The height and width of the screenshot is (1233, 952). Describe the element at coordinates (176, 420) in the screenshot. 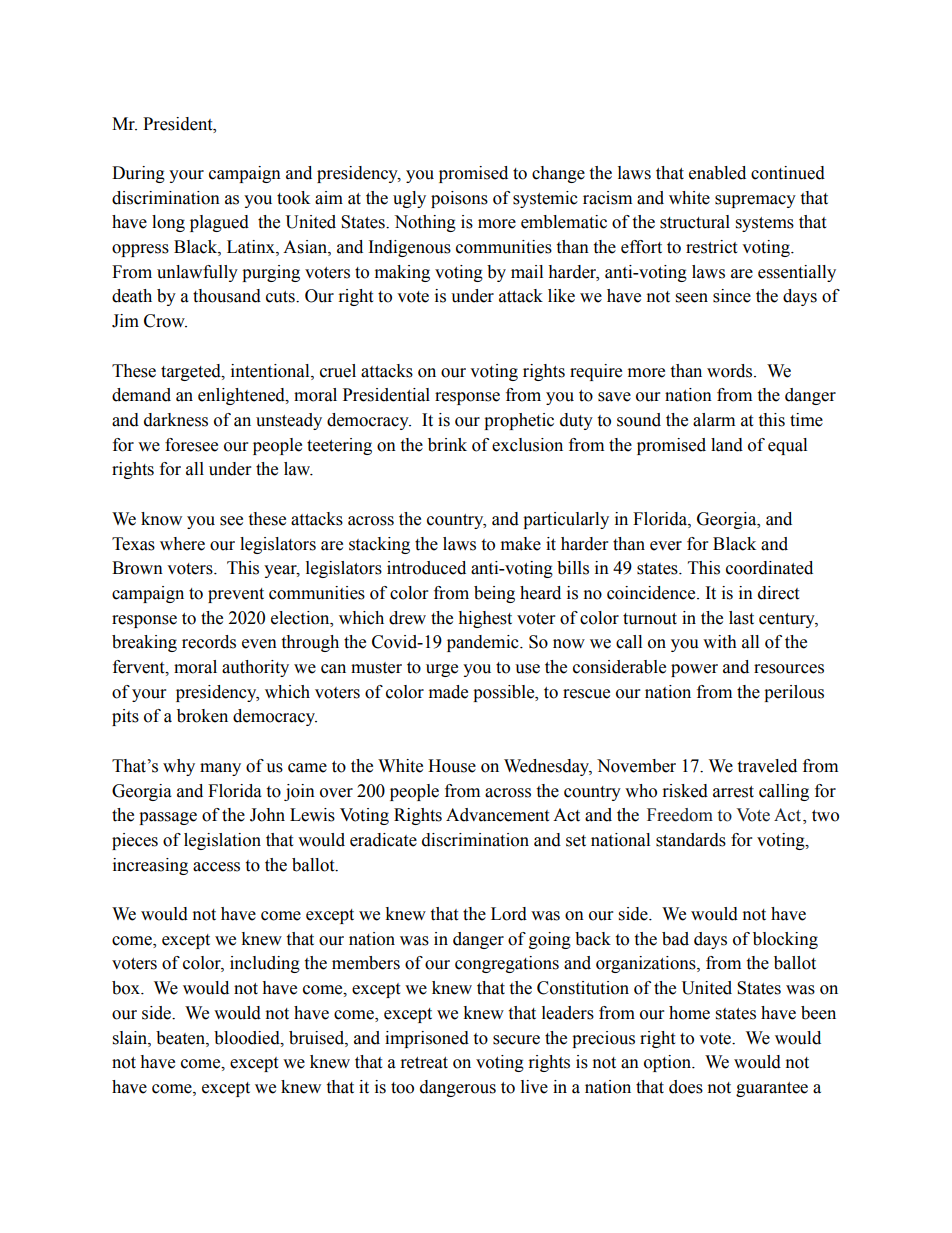

I see `darkness` at that location.
